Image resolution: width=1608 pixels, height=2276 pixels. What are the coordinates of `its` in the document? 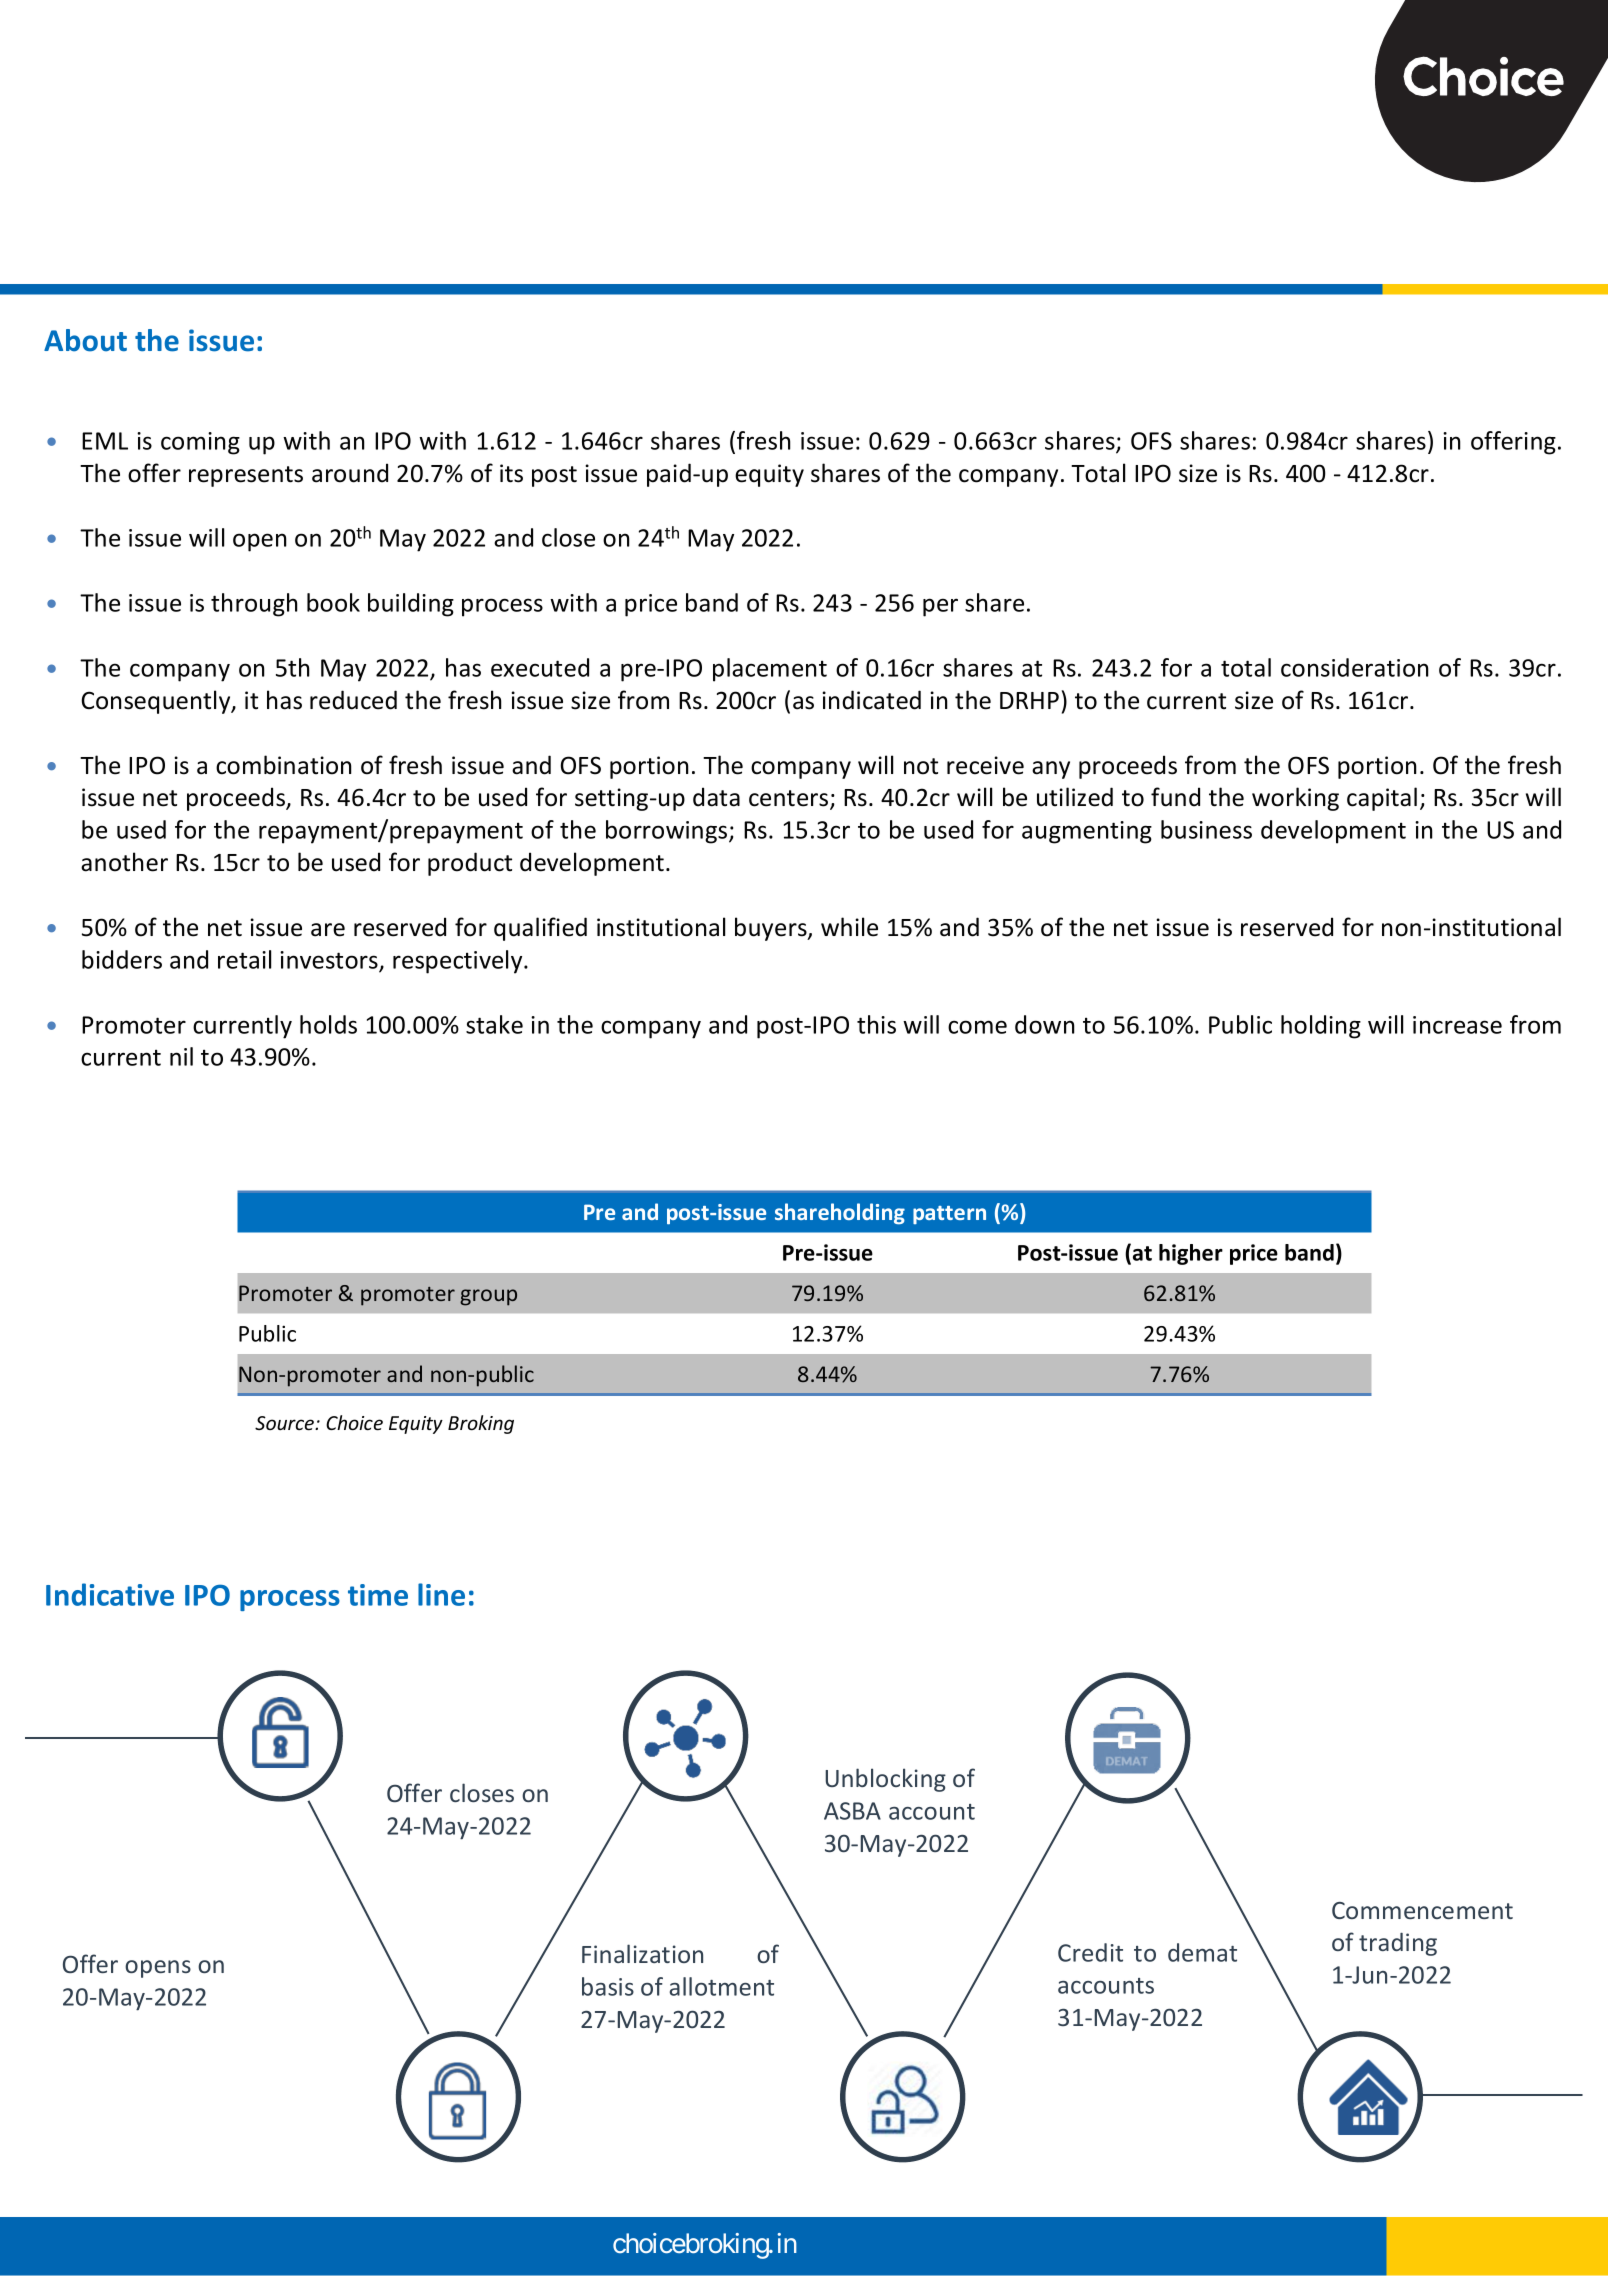 It's located at (511, 473).
